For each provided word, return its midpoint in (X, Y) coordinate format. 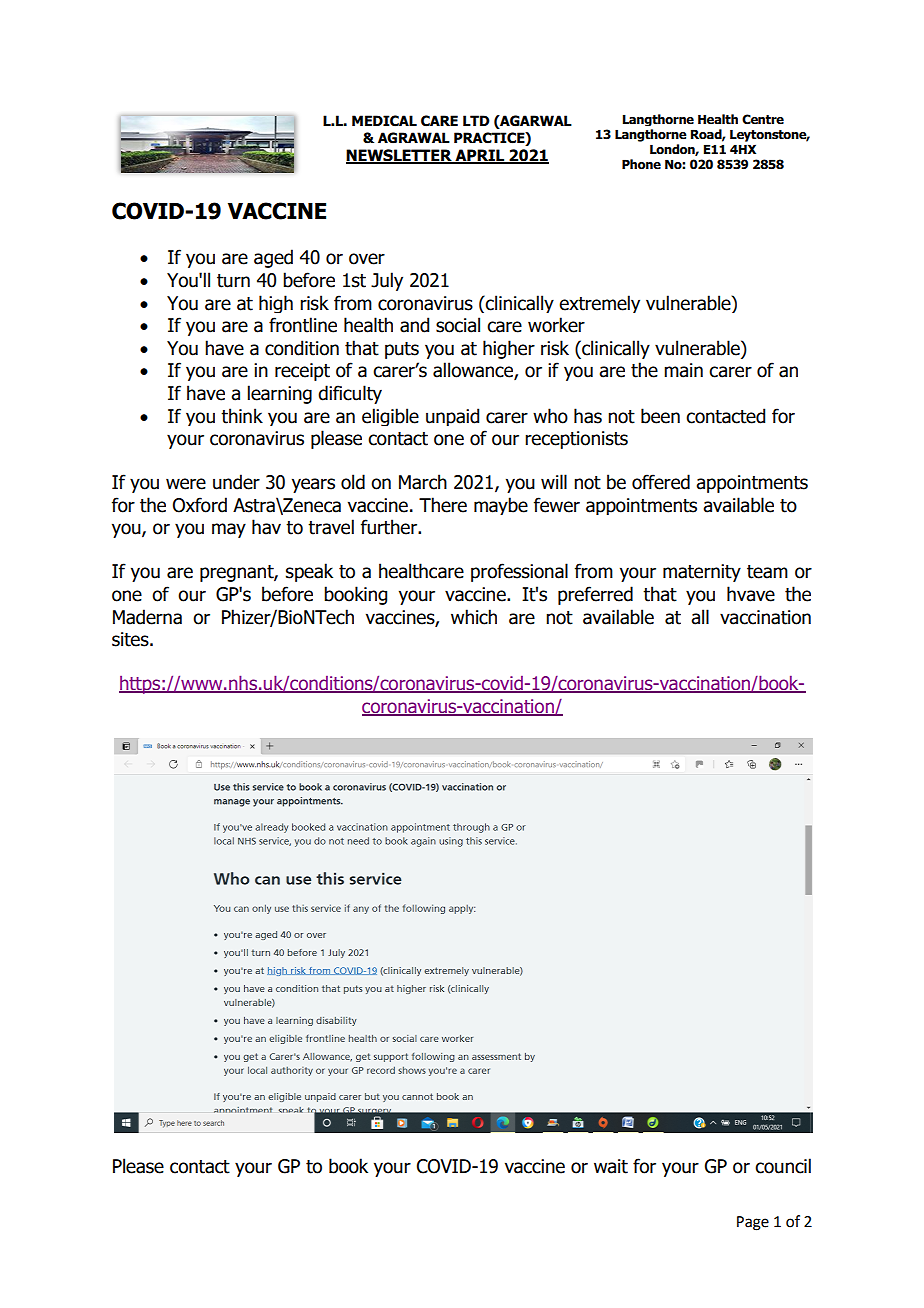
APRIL (480, 156)
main (683, 370)
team (767, 572)
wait (611, 1166)
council (783, 1166)
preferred (595, 595)
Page (753, 1223)
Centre (763, 119)
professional (519, 572)
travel (331, 527)
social (458, 325)
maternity (702, 573)
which (474, 617)
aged (273, 258)
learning (280, 394)
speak (309, 572)
